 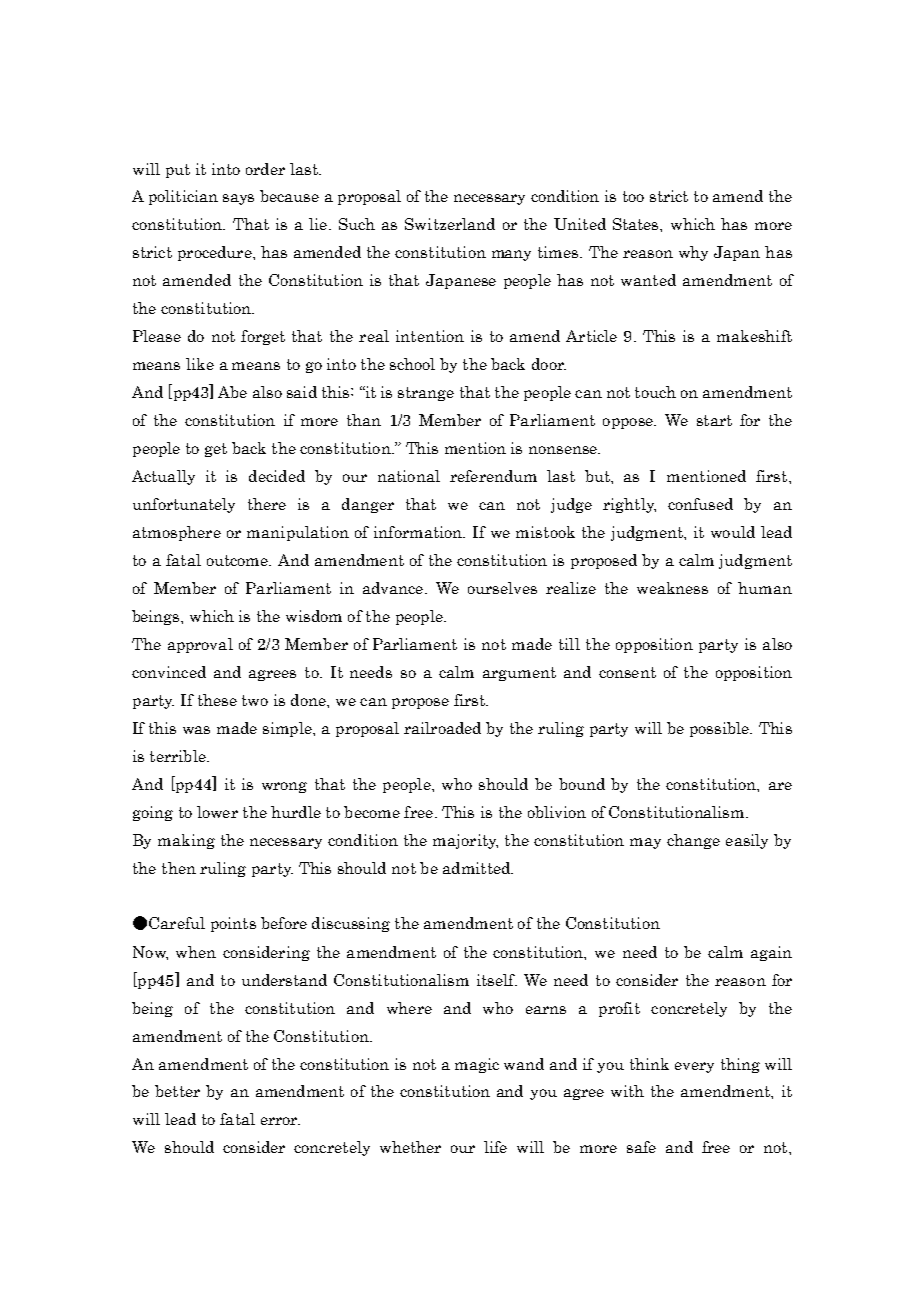 What do you see at coordinates (693, 253) in the image?
I see `why` at bounding box center [693, 253].
